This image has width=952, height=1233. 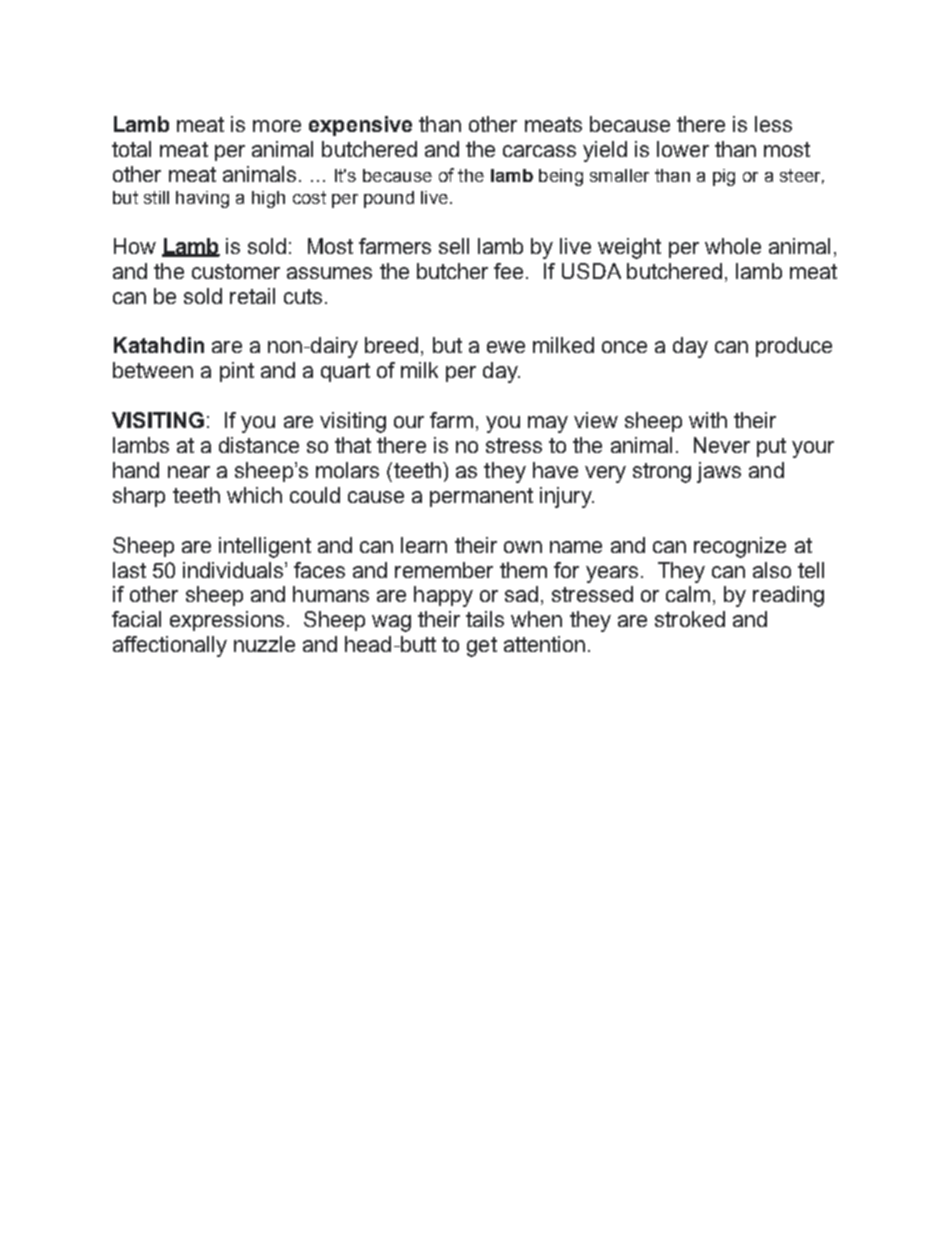 What do you see at coordinates (794, 347) in the image?
I see `produce` at bounding box center [794, 347].
